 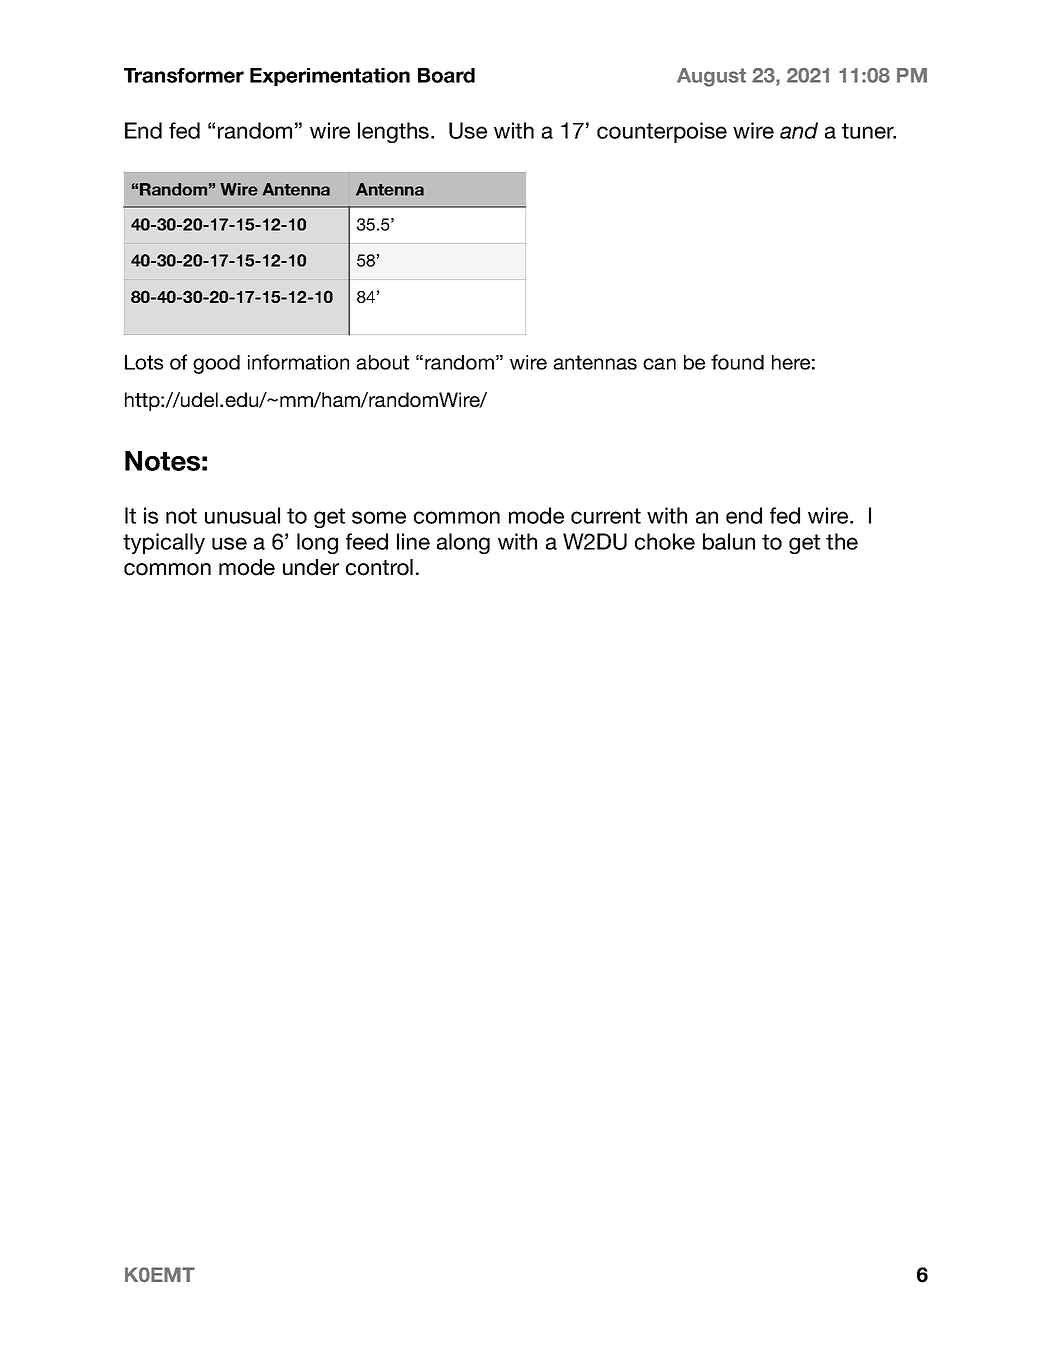 What do you see at coordinates (413, 541) in the image?
I see `line` at bounding box center [413, 541].
